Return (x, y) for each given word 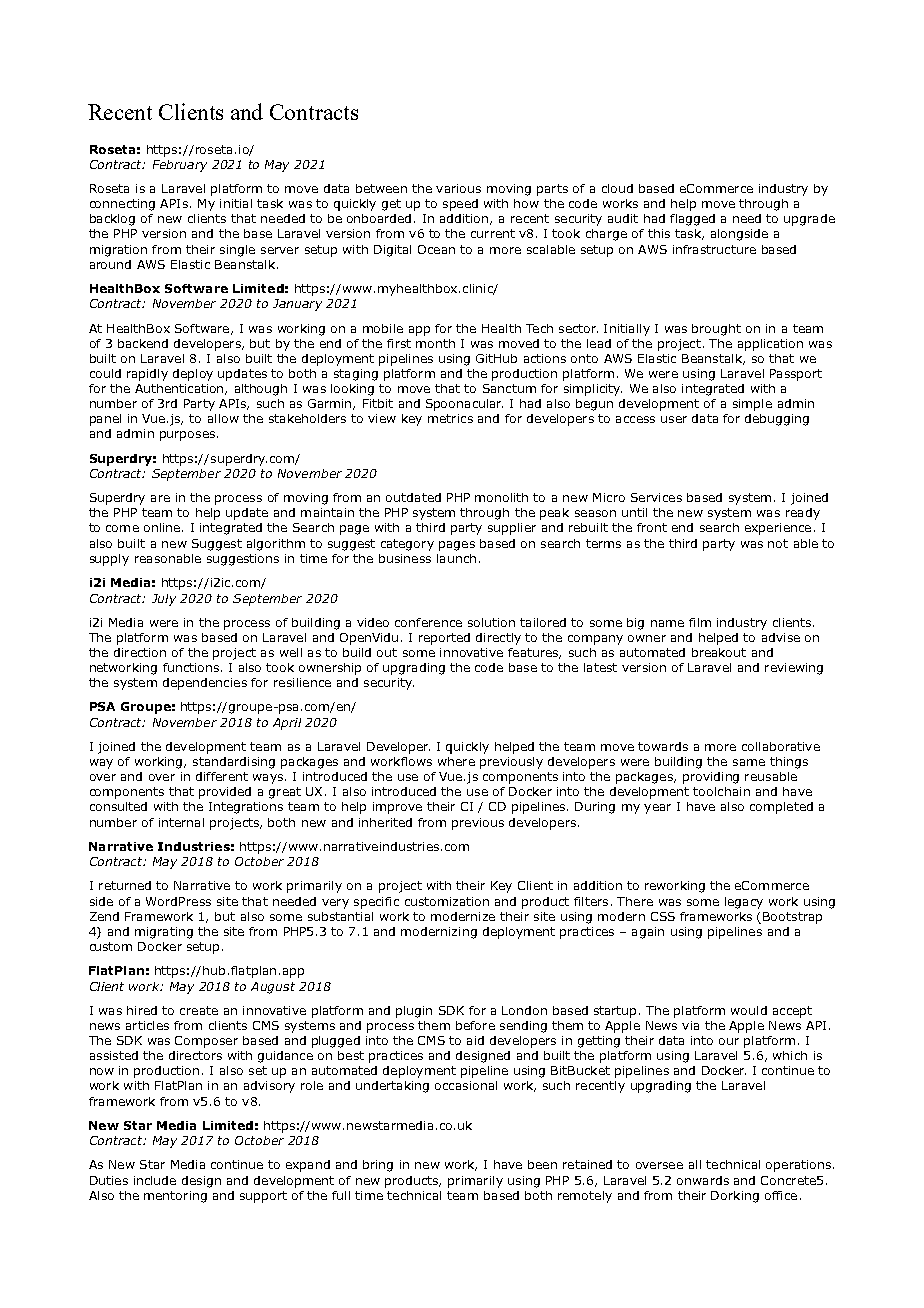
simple (752, 405)
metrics (450, 418)
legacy (744, 903)
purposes (187, 436)
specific (376, 903)
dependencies (205, 684)
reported (444, 639)
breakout (719, 652)
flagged (692, 220)
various (458, 188)
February (180, 166)
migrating (164, 933)
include (155, 1180)
